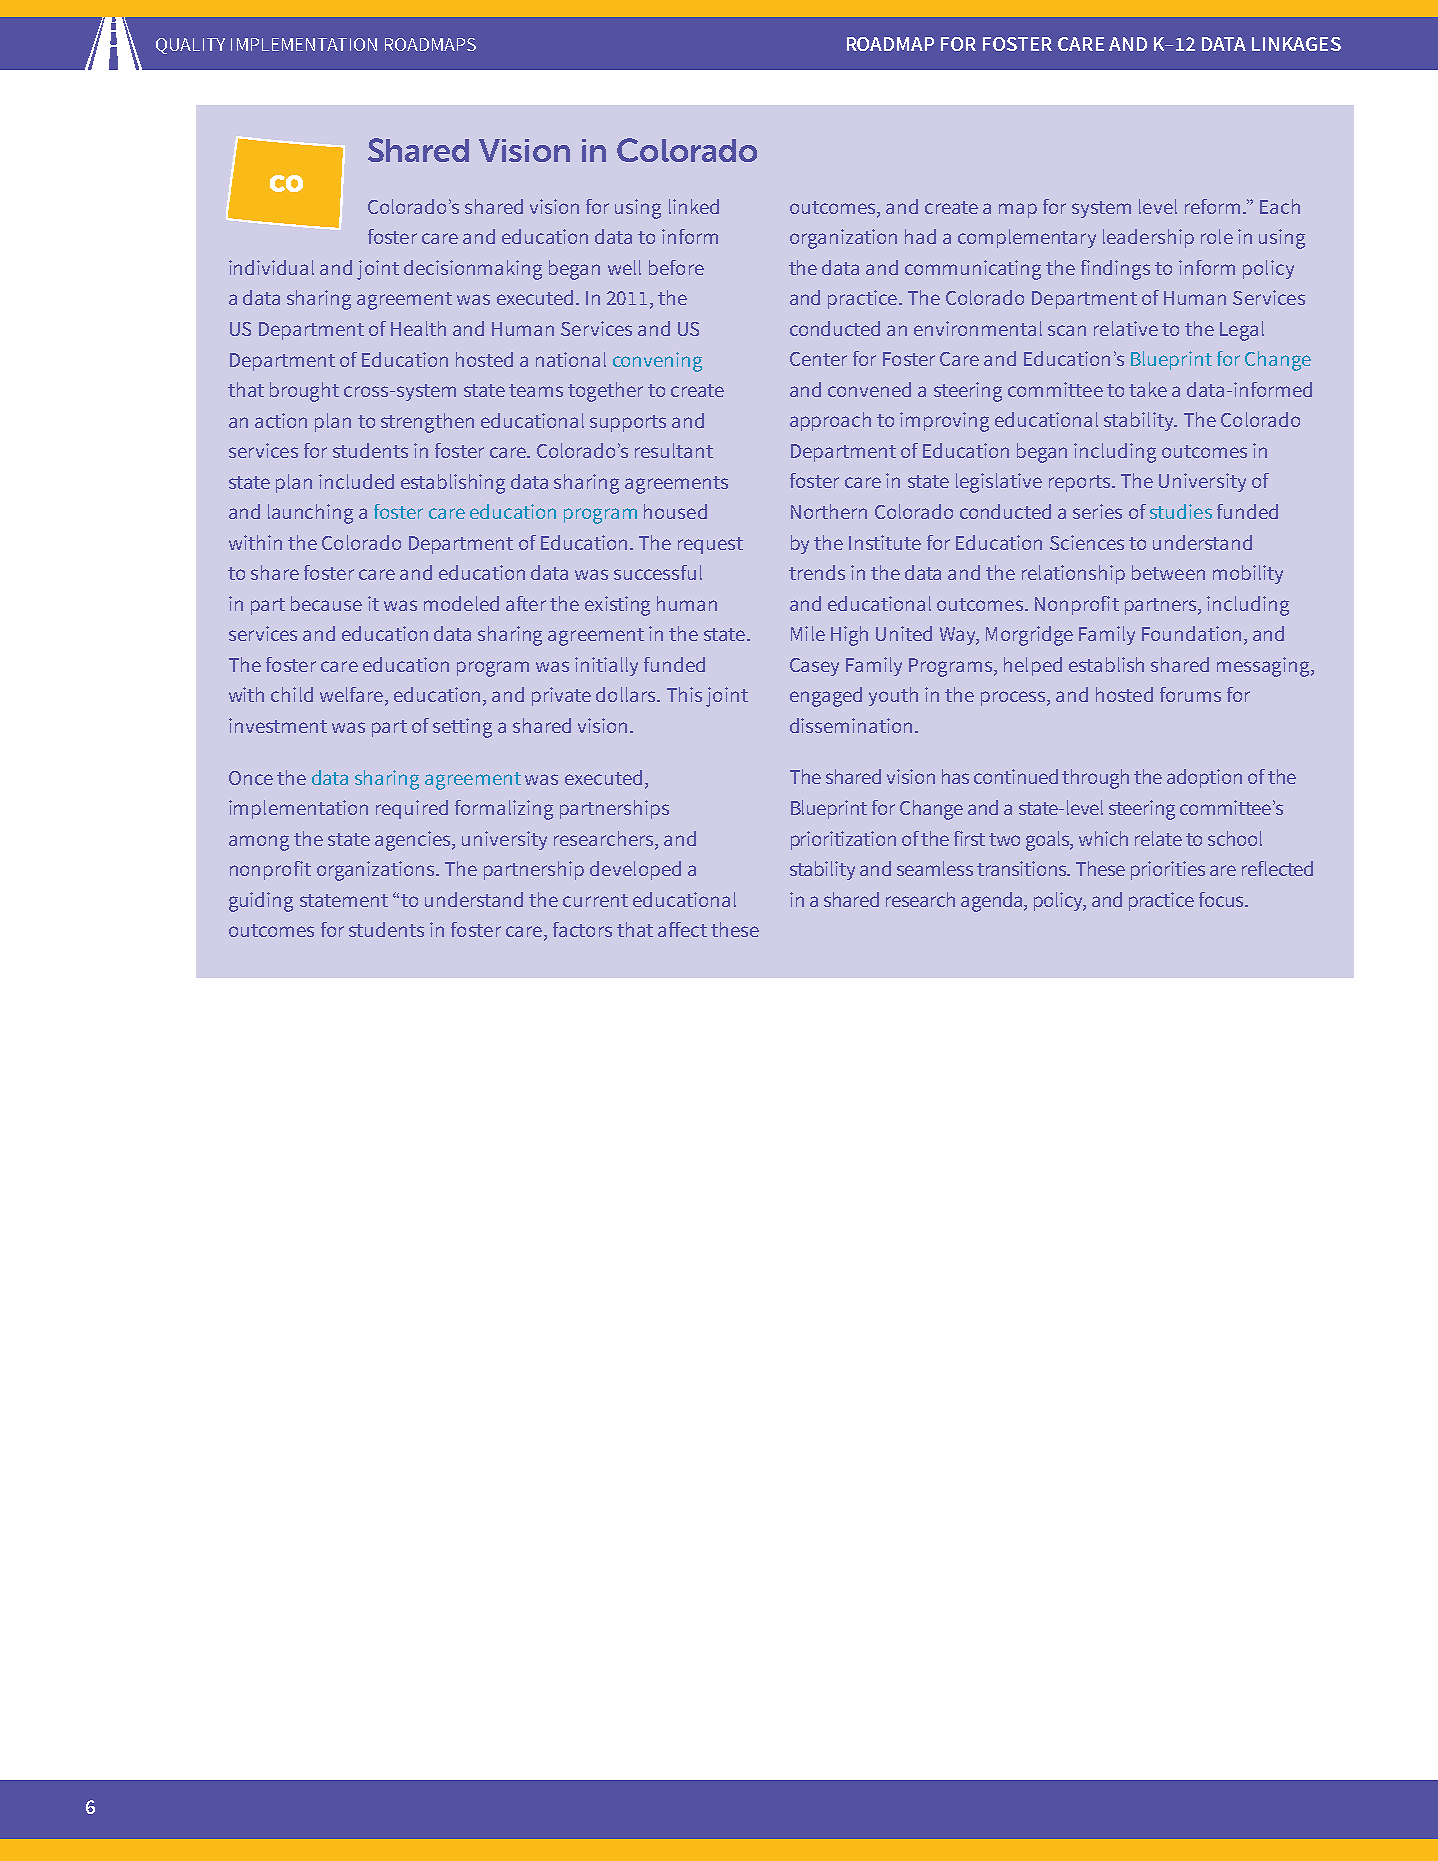  I want to click on linked, so click(694, 206).
